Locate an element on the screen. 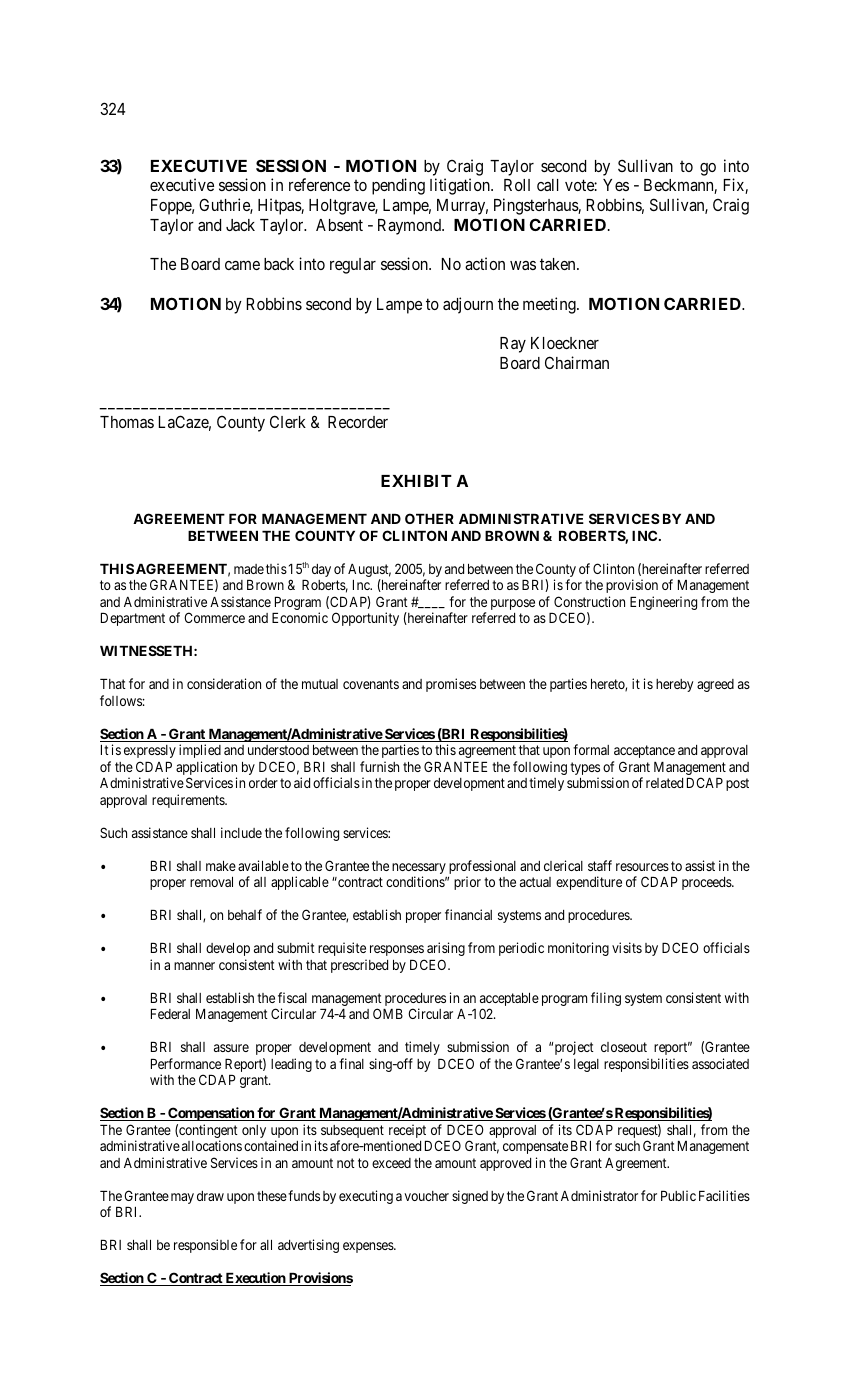  promises is located at coordinates (451, 685).
